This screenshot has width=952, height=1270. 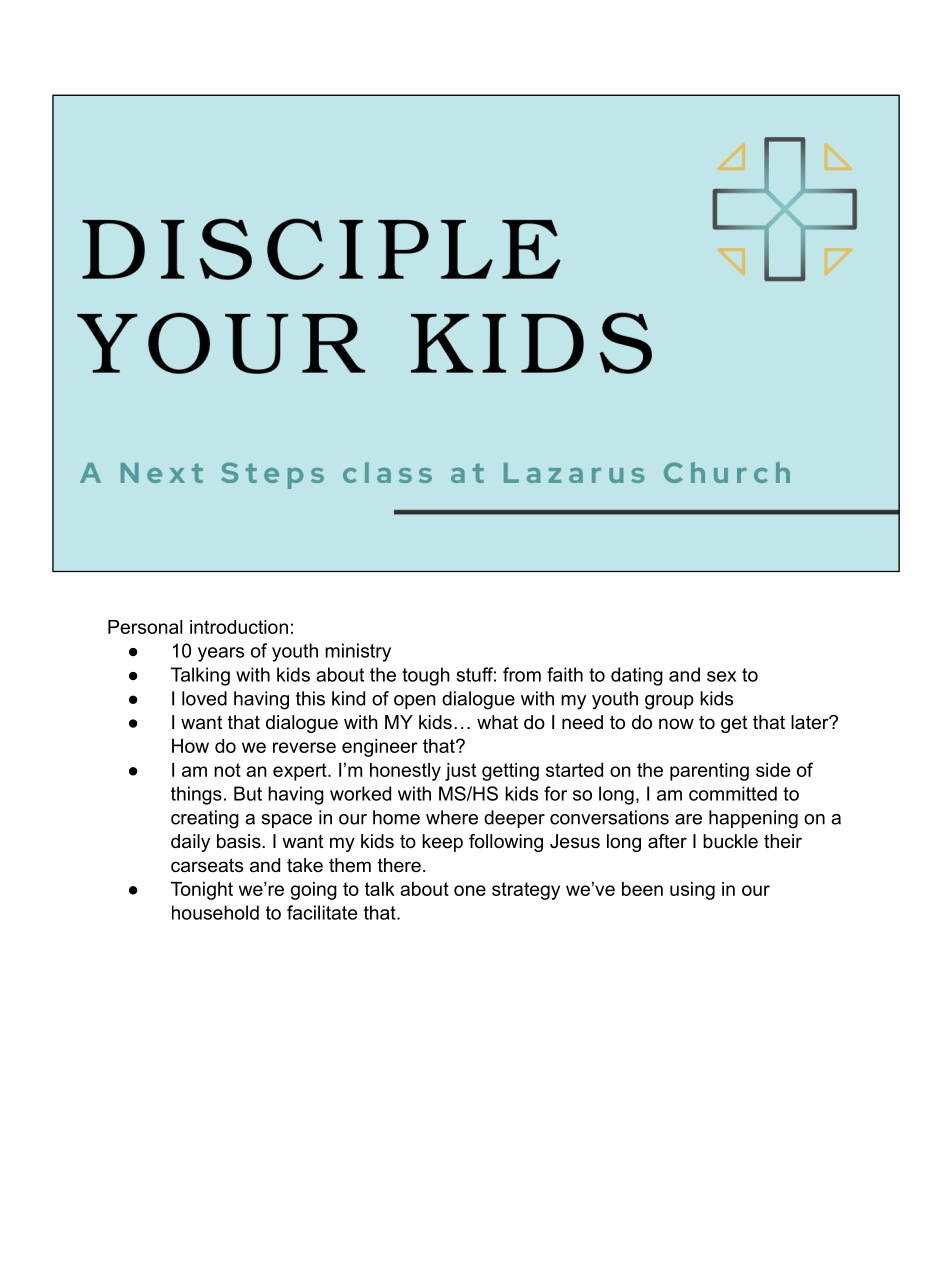 What do you see at coordinates (215, 912) in the screenshot?
I see `household` at bounding box center [215, 912].
